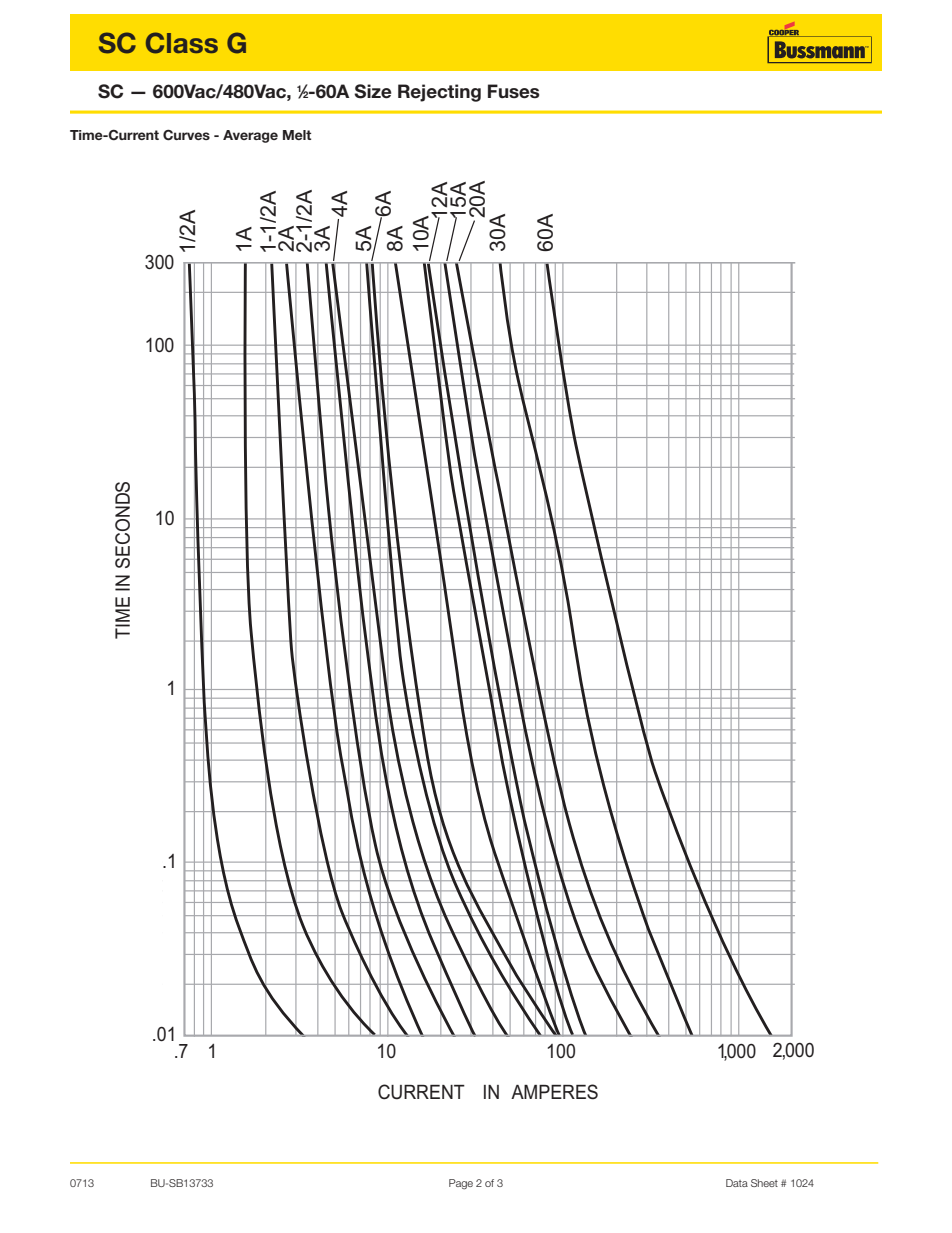  I want to click on AMPERES, so click(554, 1092).
